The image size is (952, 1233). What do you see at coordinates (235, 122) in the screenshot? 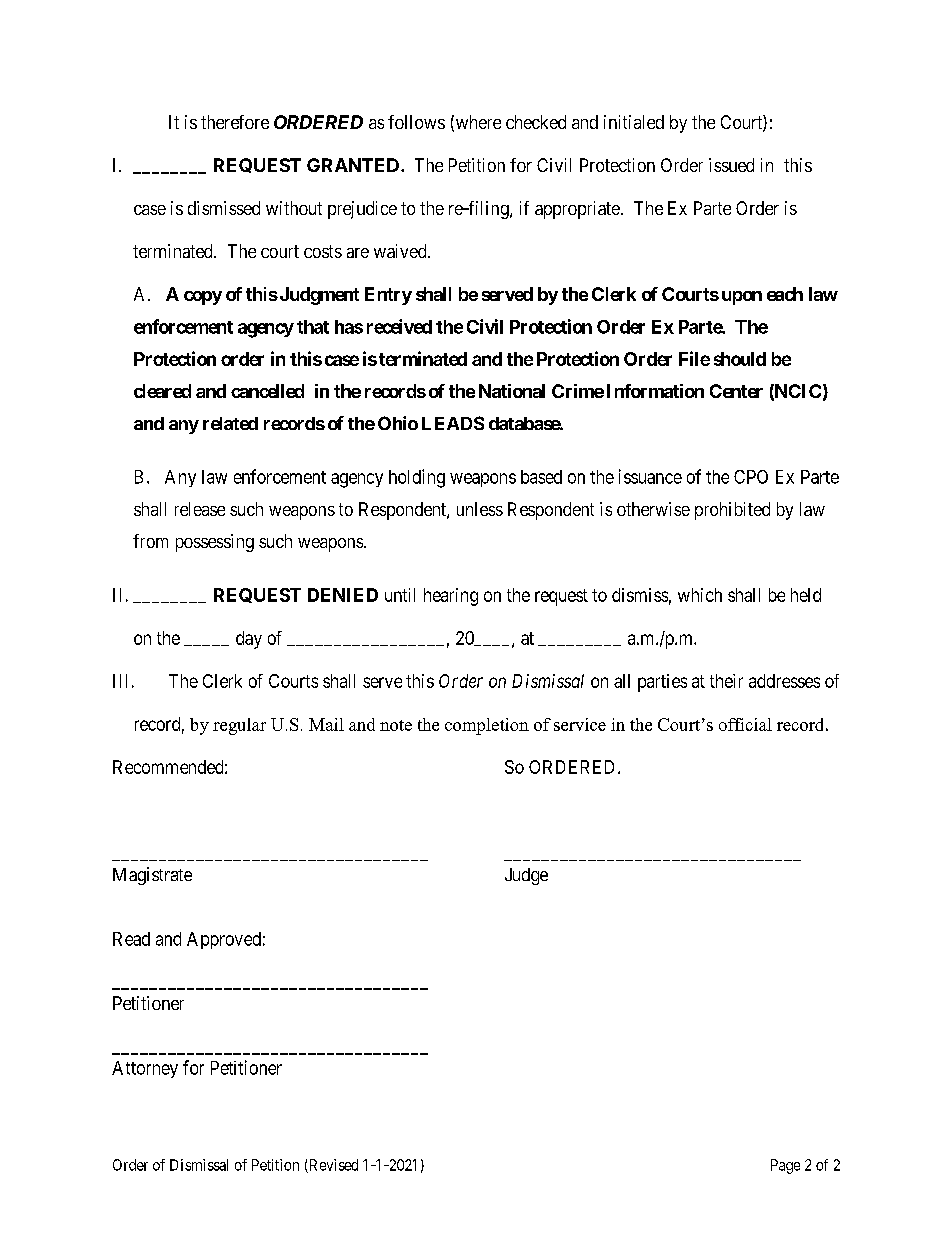
I see `therefore` at bounding box center [235, 122].
